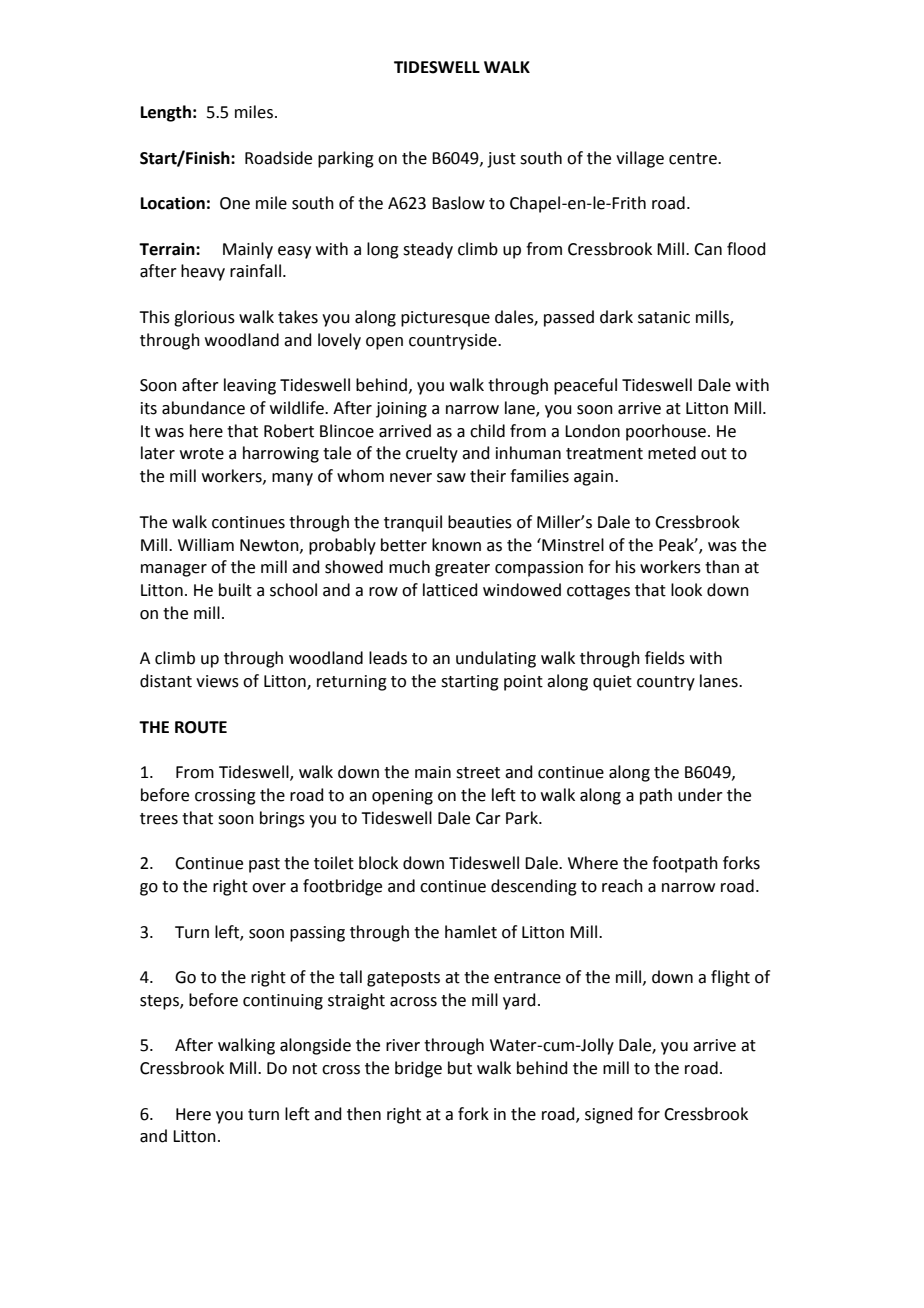  I want to click on Length, so click(166, 113).
